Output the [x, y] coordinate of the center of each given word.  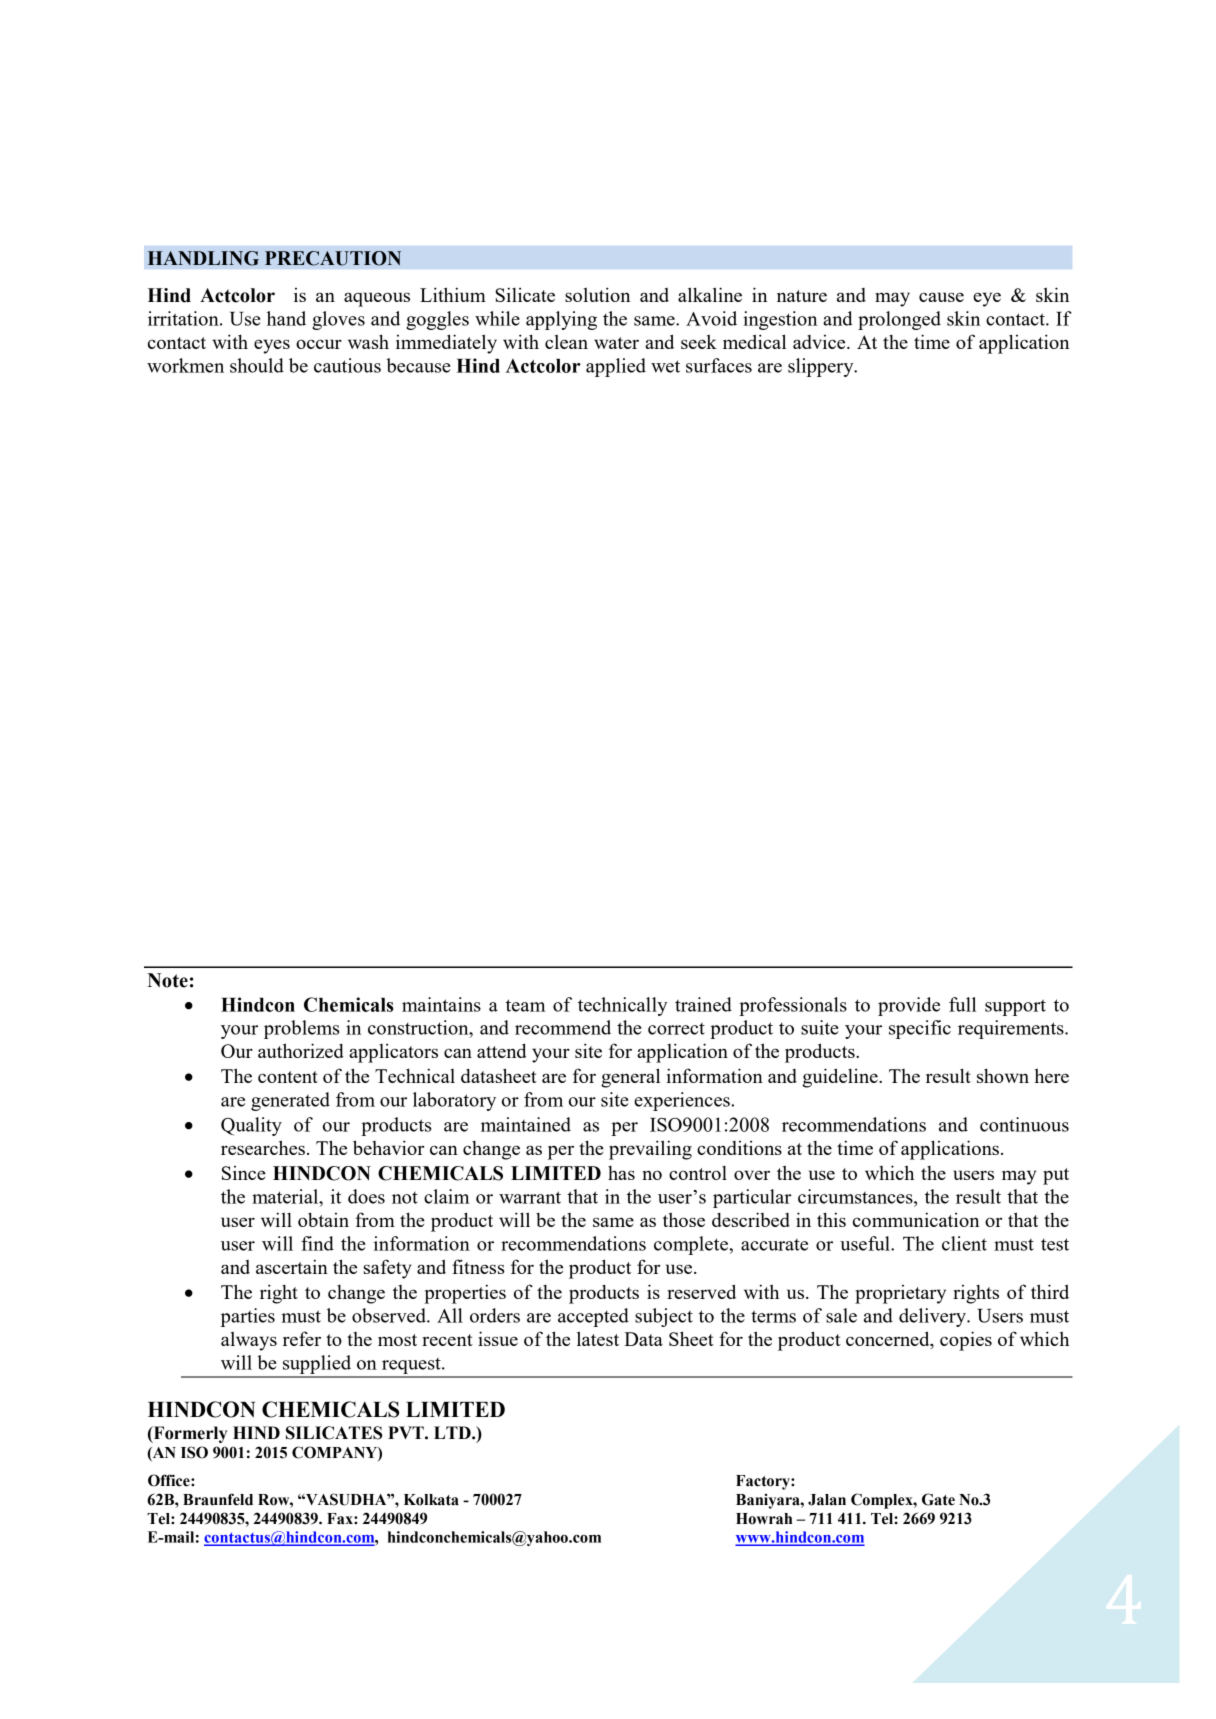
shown [1003, 1075]
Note [167, 980]
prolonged [899, 320]
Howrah [764, 1519]
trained [703, 1004]
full [962, 1004]
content [288, 1077]
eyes [272, 346]
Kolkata [431, 1500]
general [630, 1078]
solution [597, 294]
